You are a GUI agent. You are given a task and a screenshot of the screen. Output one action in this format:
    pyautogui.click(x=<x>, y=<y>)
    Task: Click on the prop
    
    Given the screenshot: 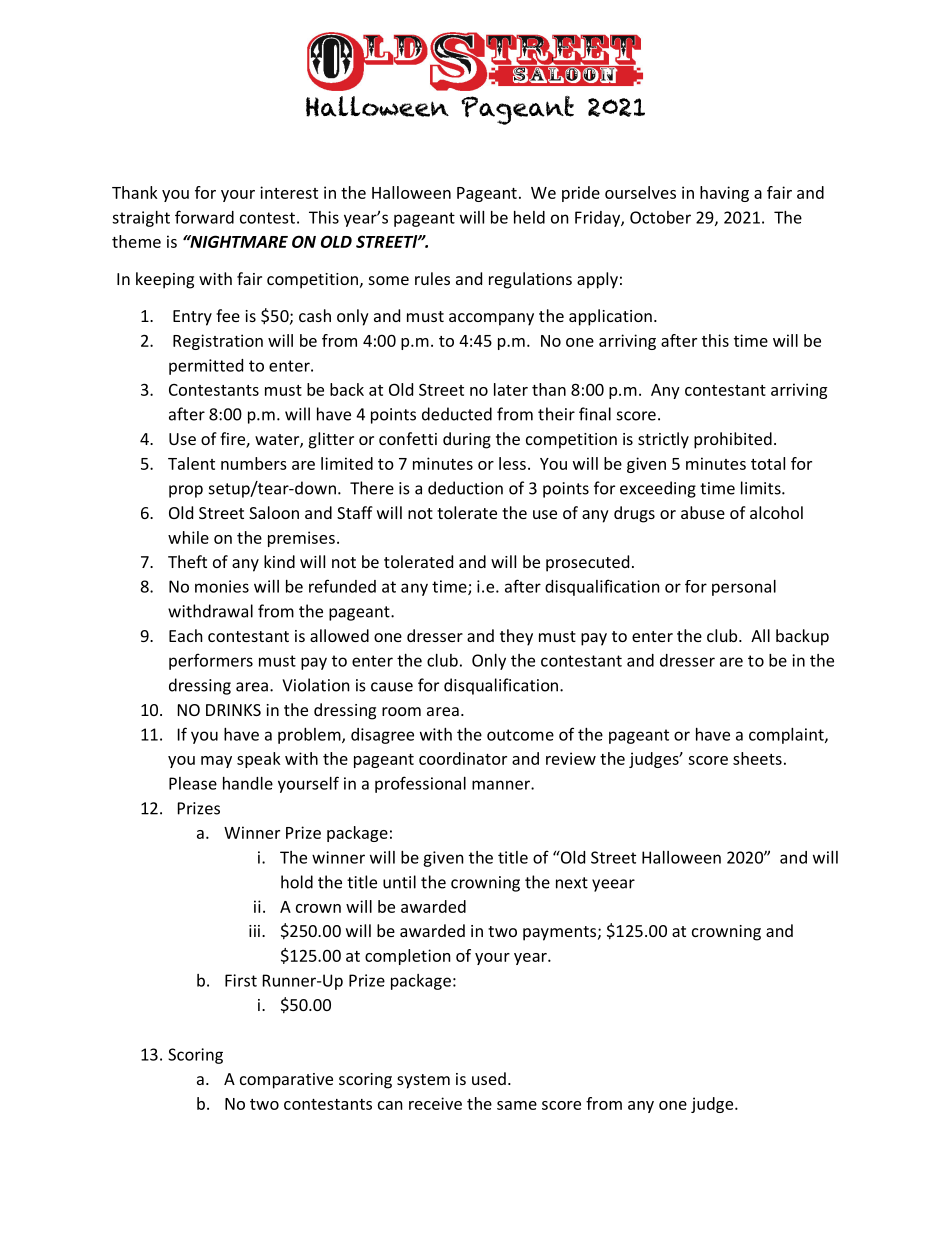 What is the action you would take?
    pyautogui.click(x=186, y=491)
